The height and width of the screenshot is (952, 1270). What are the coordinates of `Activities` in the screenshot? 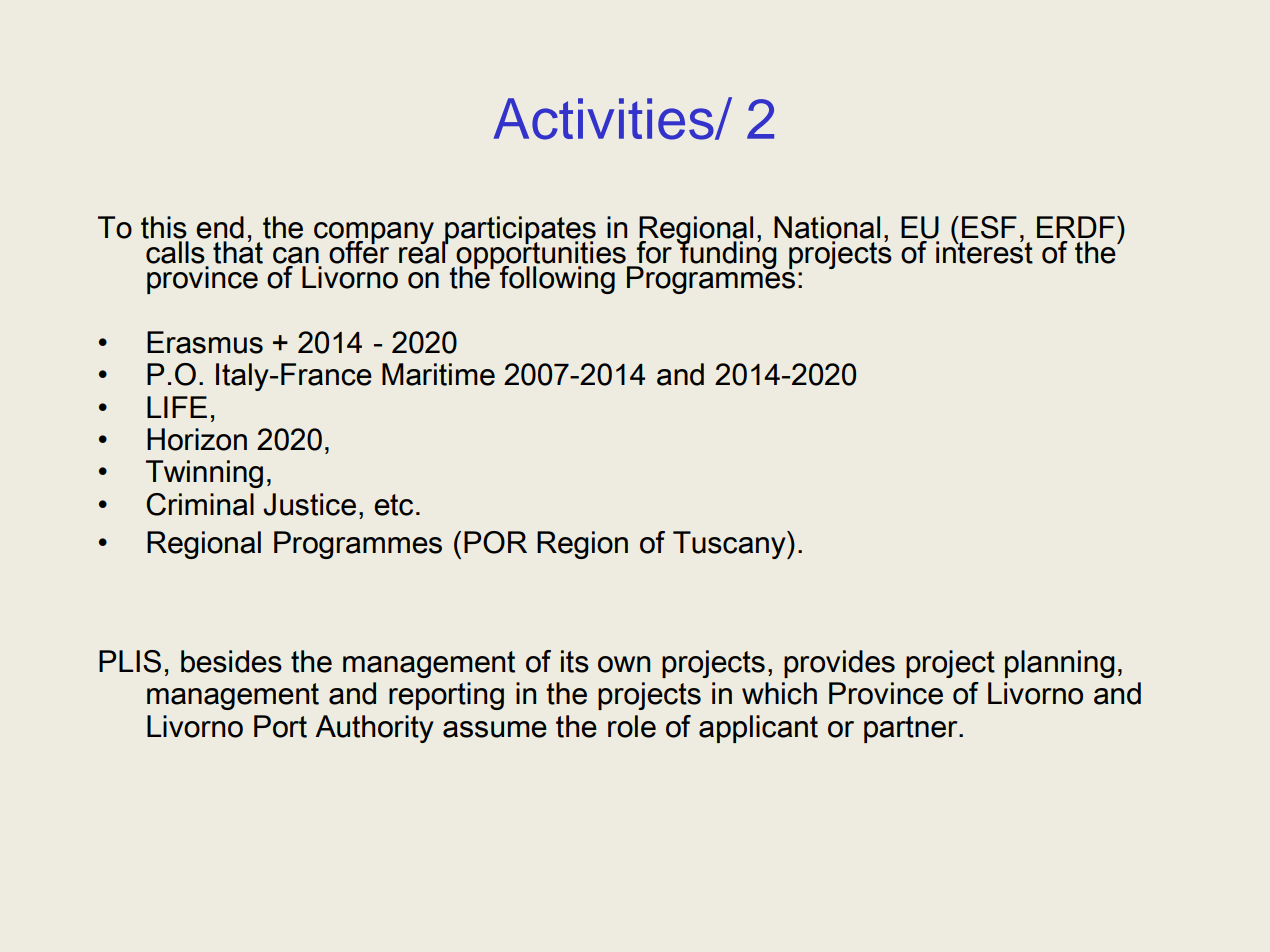 It's located at (605, 119).
